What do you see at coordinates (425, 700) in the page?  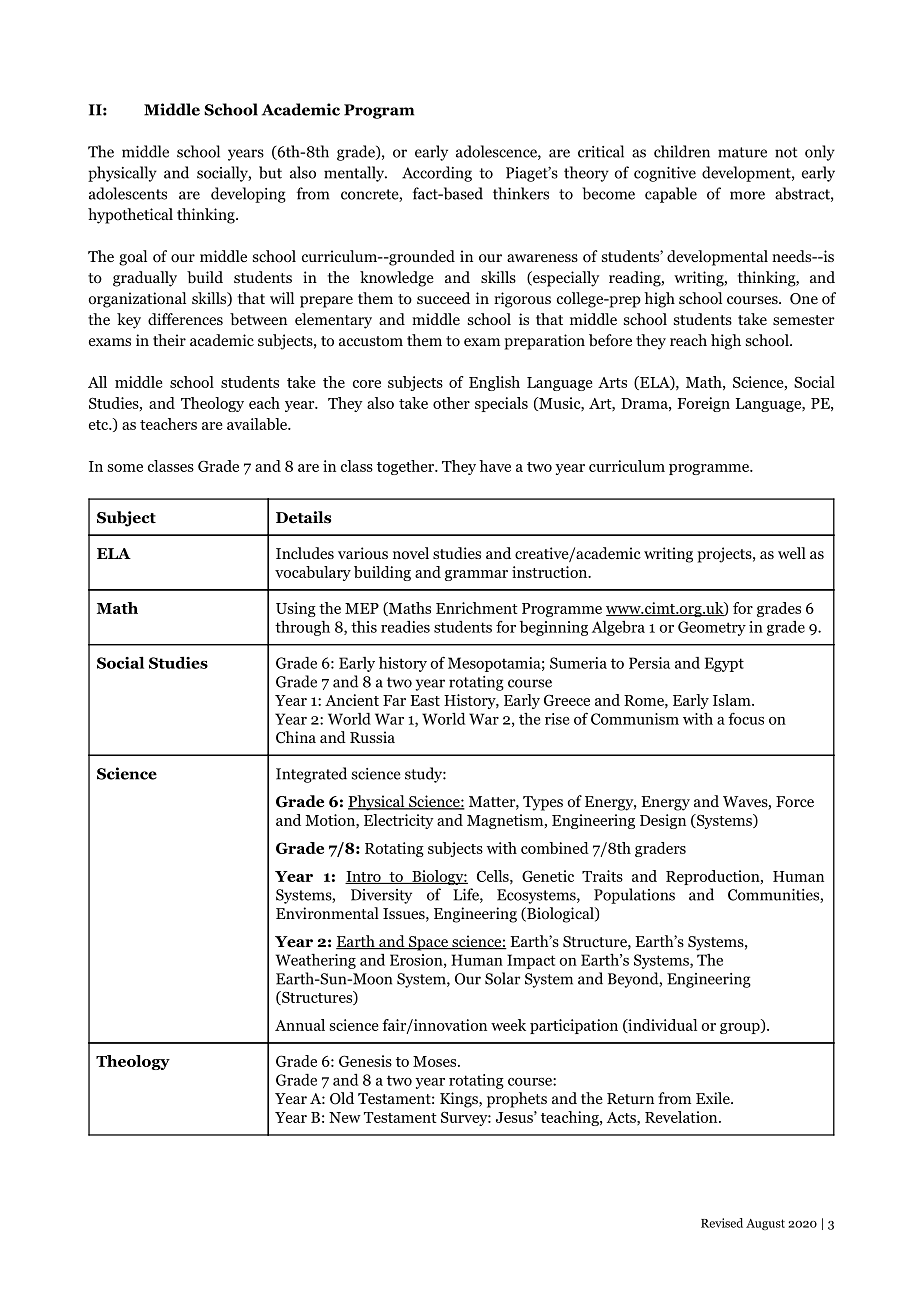 I see `East` at bounding box center [425, 700].
